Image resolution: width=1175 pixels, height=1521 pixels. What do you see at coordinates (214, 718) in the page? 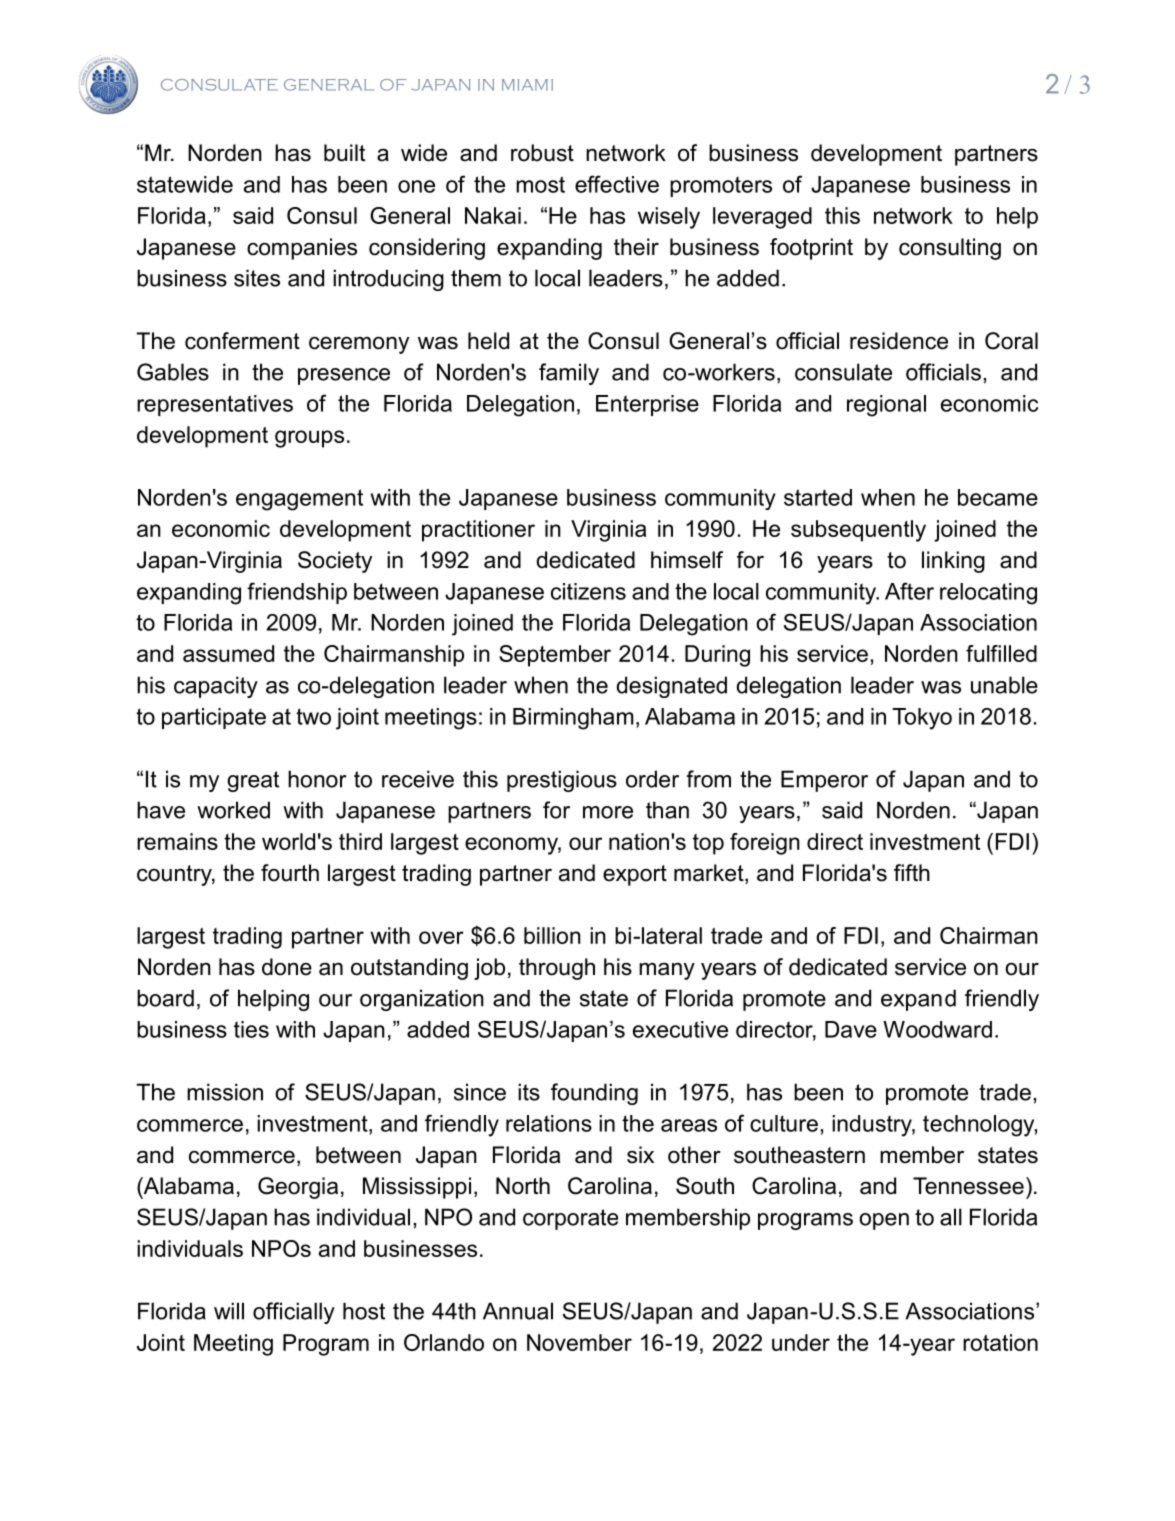
I see `participate` at bounding box center [214, 718].
